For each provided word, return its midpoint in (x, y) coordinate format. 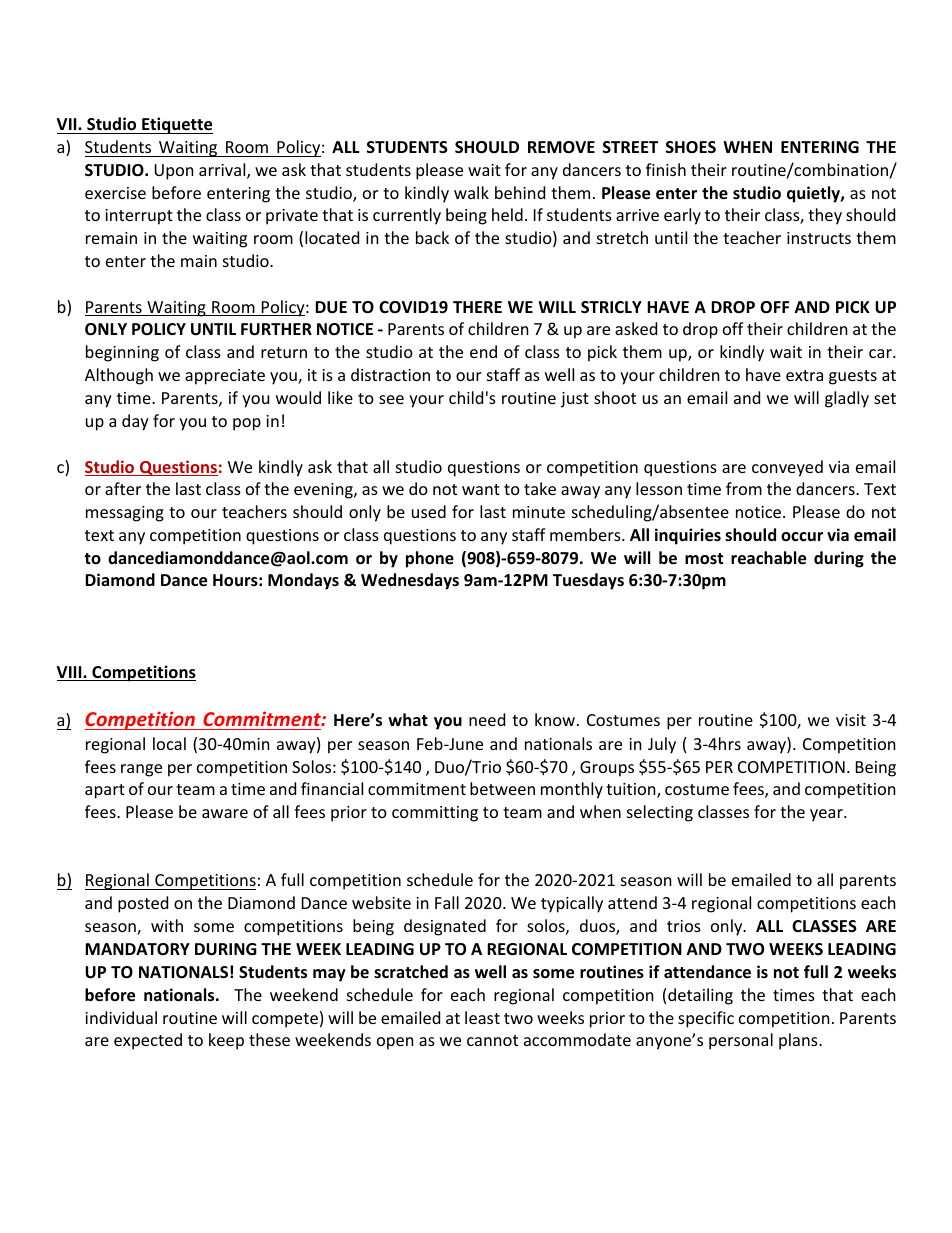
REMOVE (561, 147)
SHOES (691, 147)
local (169, 743)
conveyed (787, 468)
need (487, 719)
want (481, 489)
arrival (223, 171)
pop (247, 424)
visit (851, 720)
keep (226, 1041)
